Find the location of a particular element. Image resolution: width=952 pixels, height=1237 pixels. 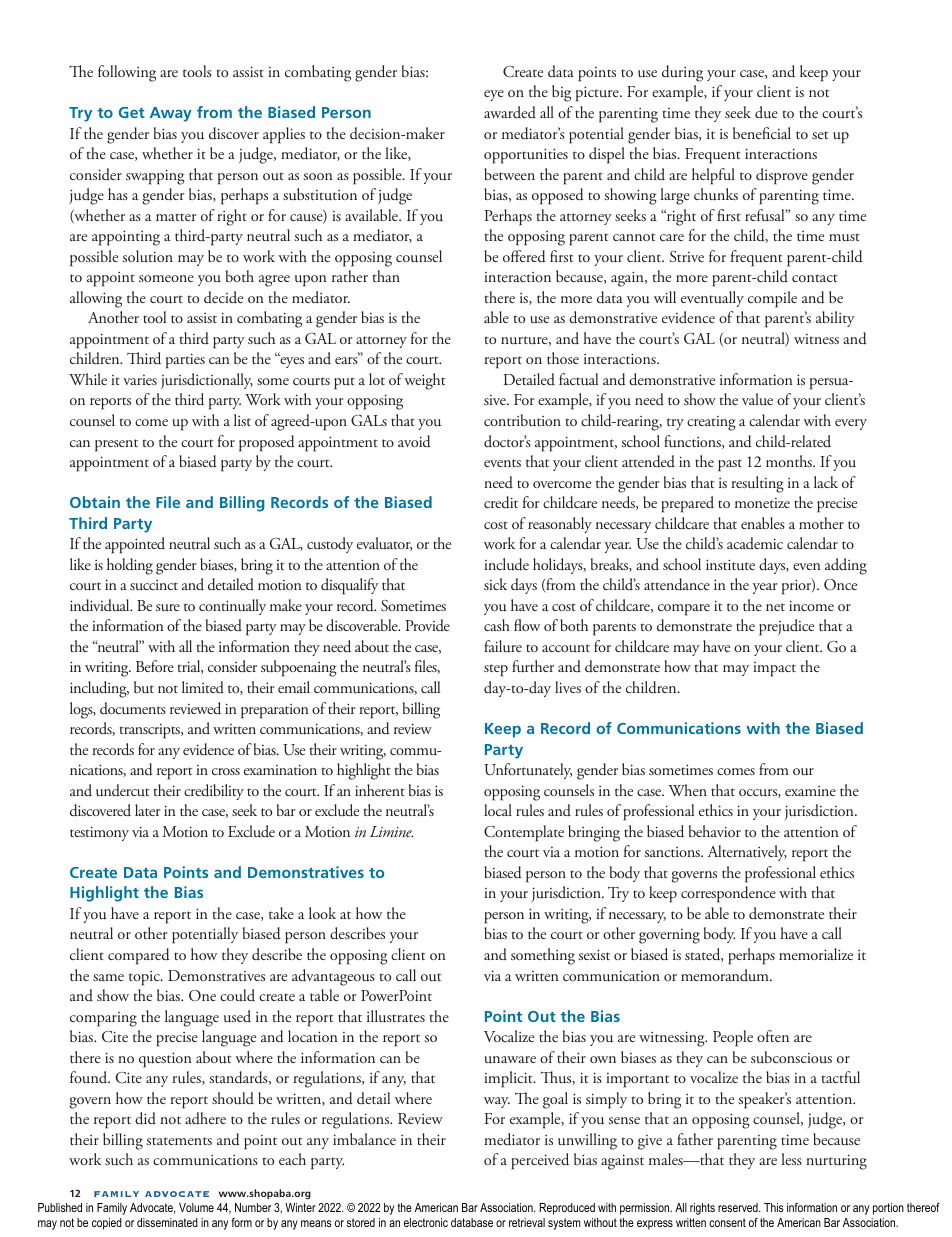

later is located at coordinates (148, 810).
